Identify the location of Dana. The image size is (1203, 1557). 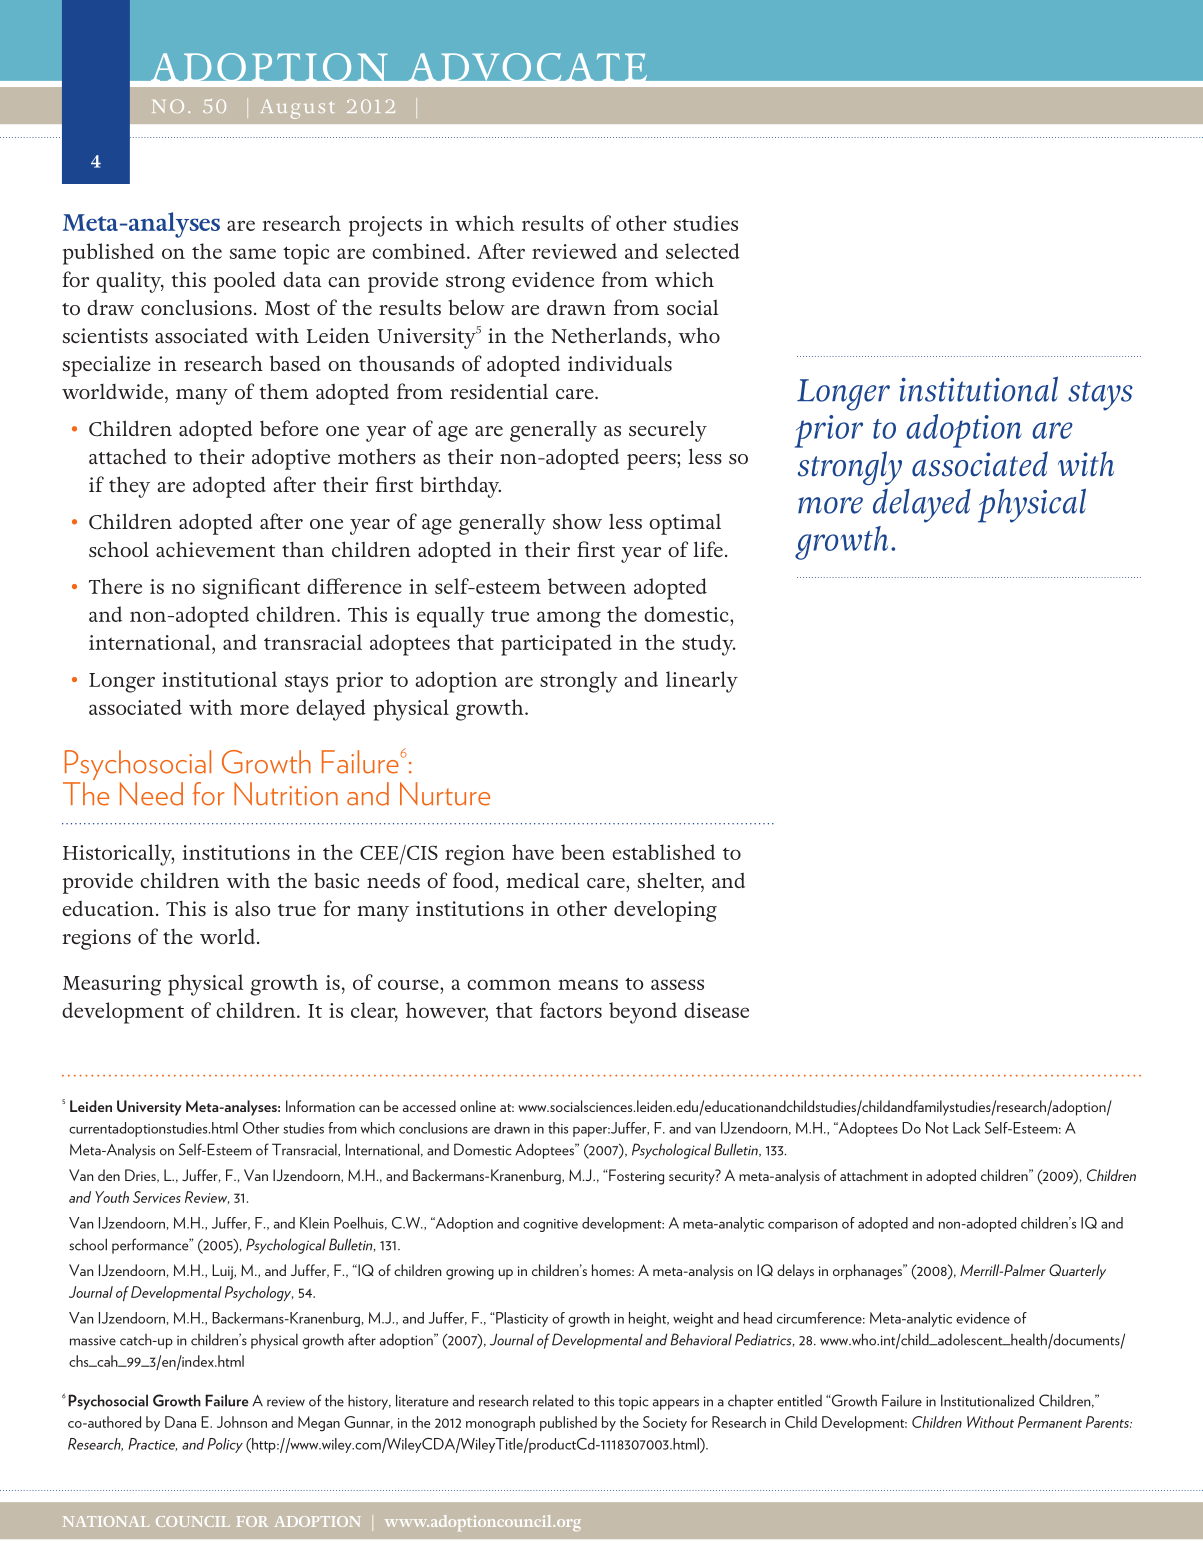
(180, 1422).
